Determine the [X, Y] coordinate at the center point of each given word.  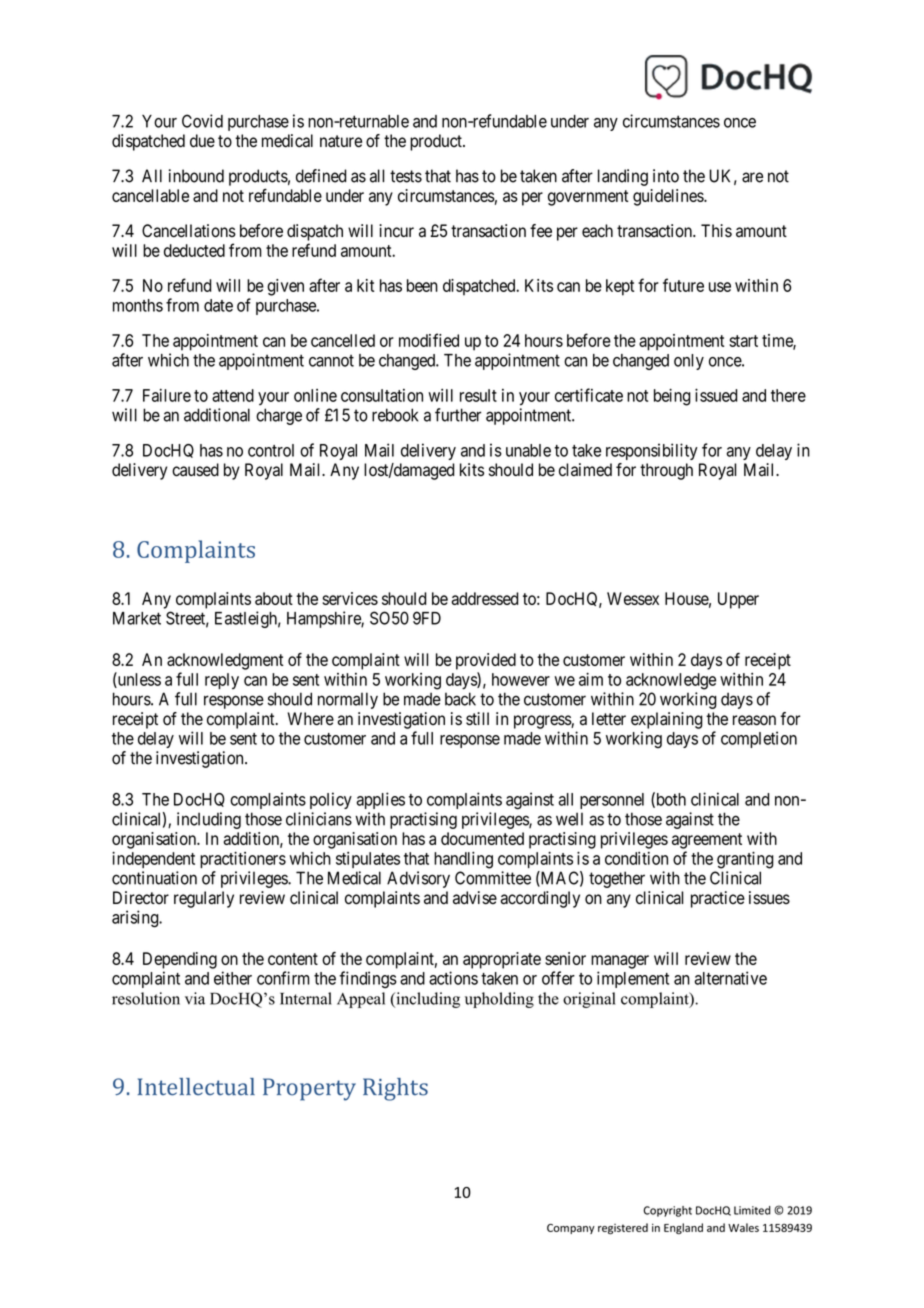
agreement [707, 841]
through [666, 471]
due [202, 141]
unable [528, 450]
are [752, 177]
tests [406, 176]
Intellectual [196, 1087]
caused [195, 470]
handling [463, 860]
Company [571, 1229]
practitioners [243, 859]
